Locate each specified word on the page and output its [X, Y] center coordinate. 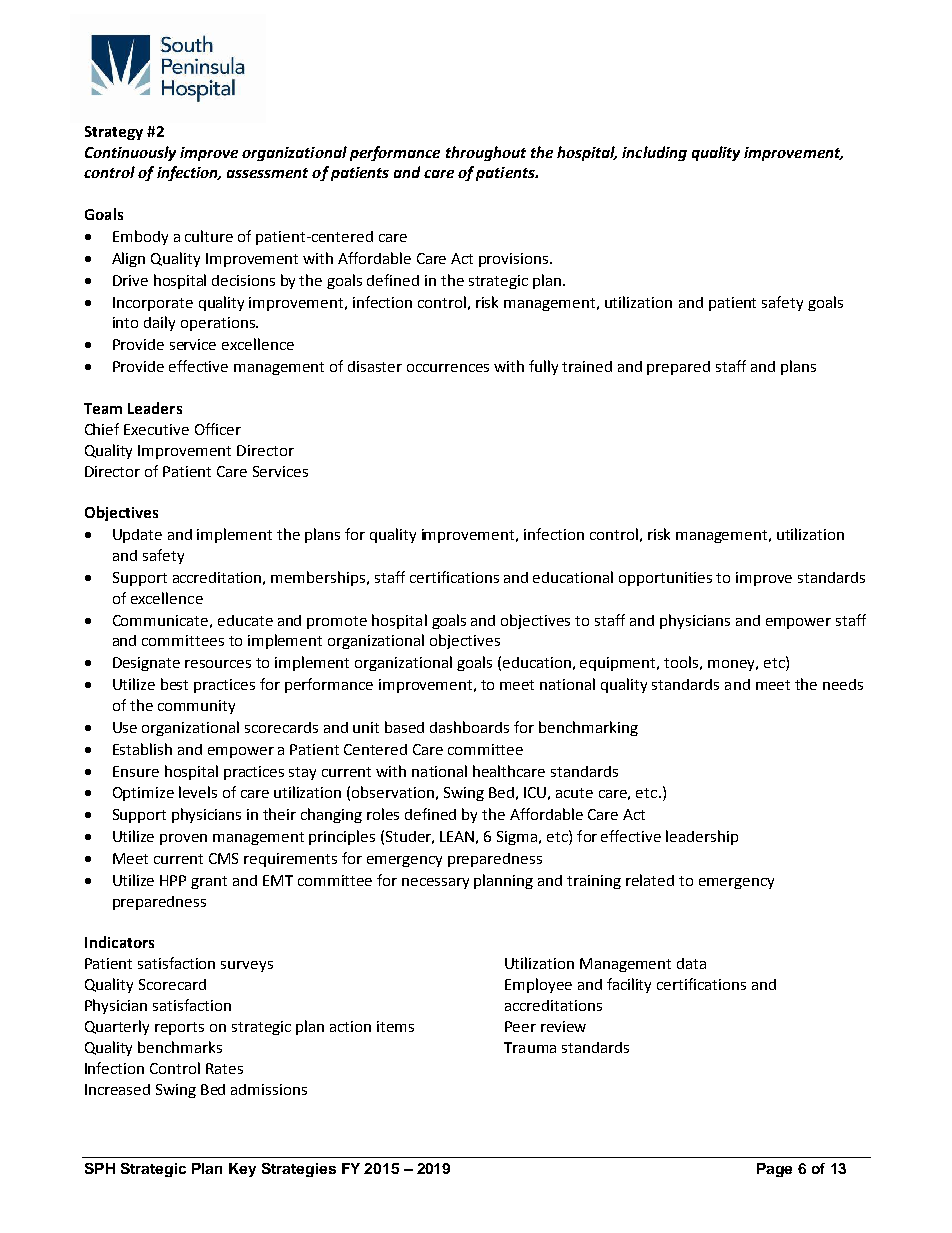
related [650, 880]
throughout [486, 153]
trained [587, 366]
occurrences [448, 368]
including [654, 153]
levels [198, 792]
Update [137, 536]
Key [242, 1170]
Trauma [530, 1047]
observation [393, 792]
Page [774, 1170]
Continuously [130, 153]
